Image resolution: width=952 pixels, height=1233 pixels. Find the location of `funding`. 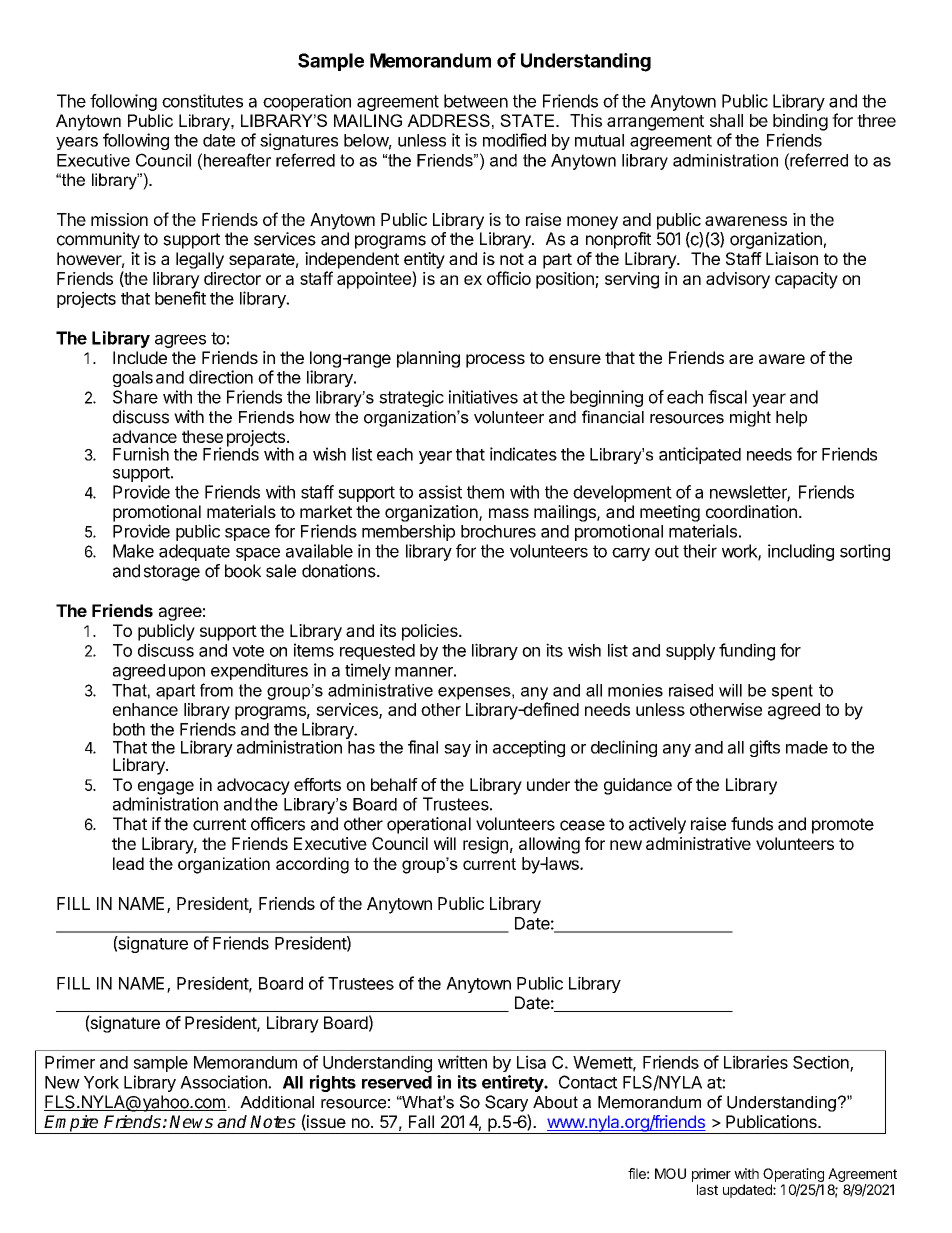

funding is located at coordinates (747, 652).
